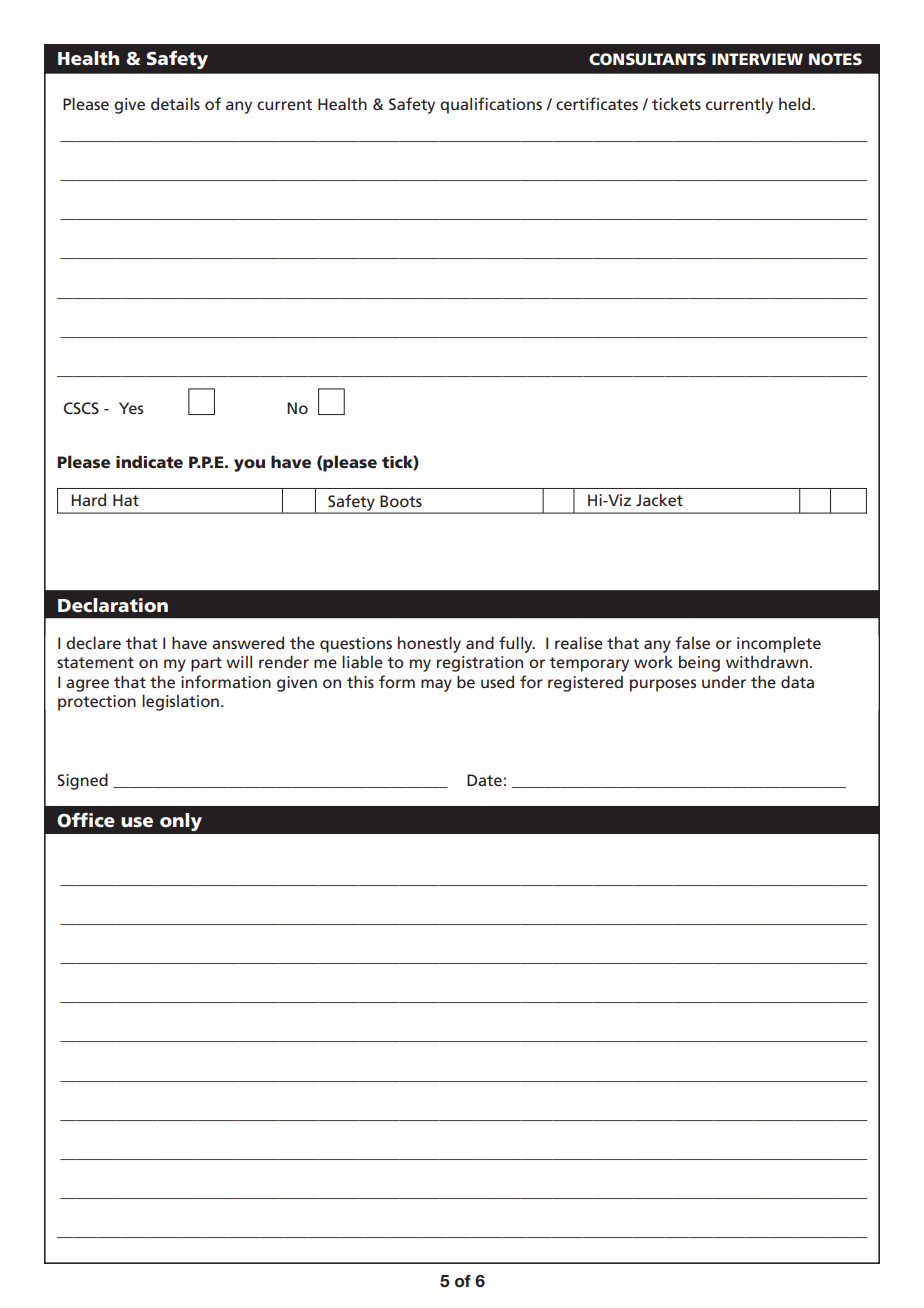 This screenshot has width=924, height=1308. I want to click on qualifications, so click(491, 105).
